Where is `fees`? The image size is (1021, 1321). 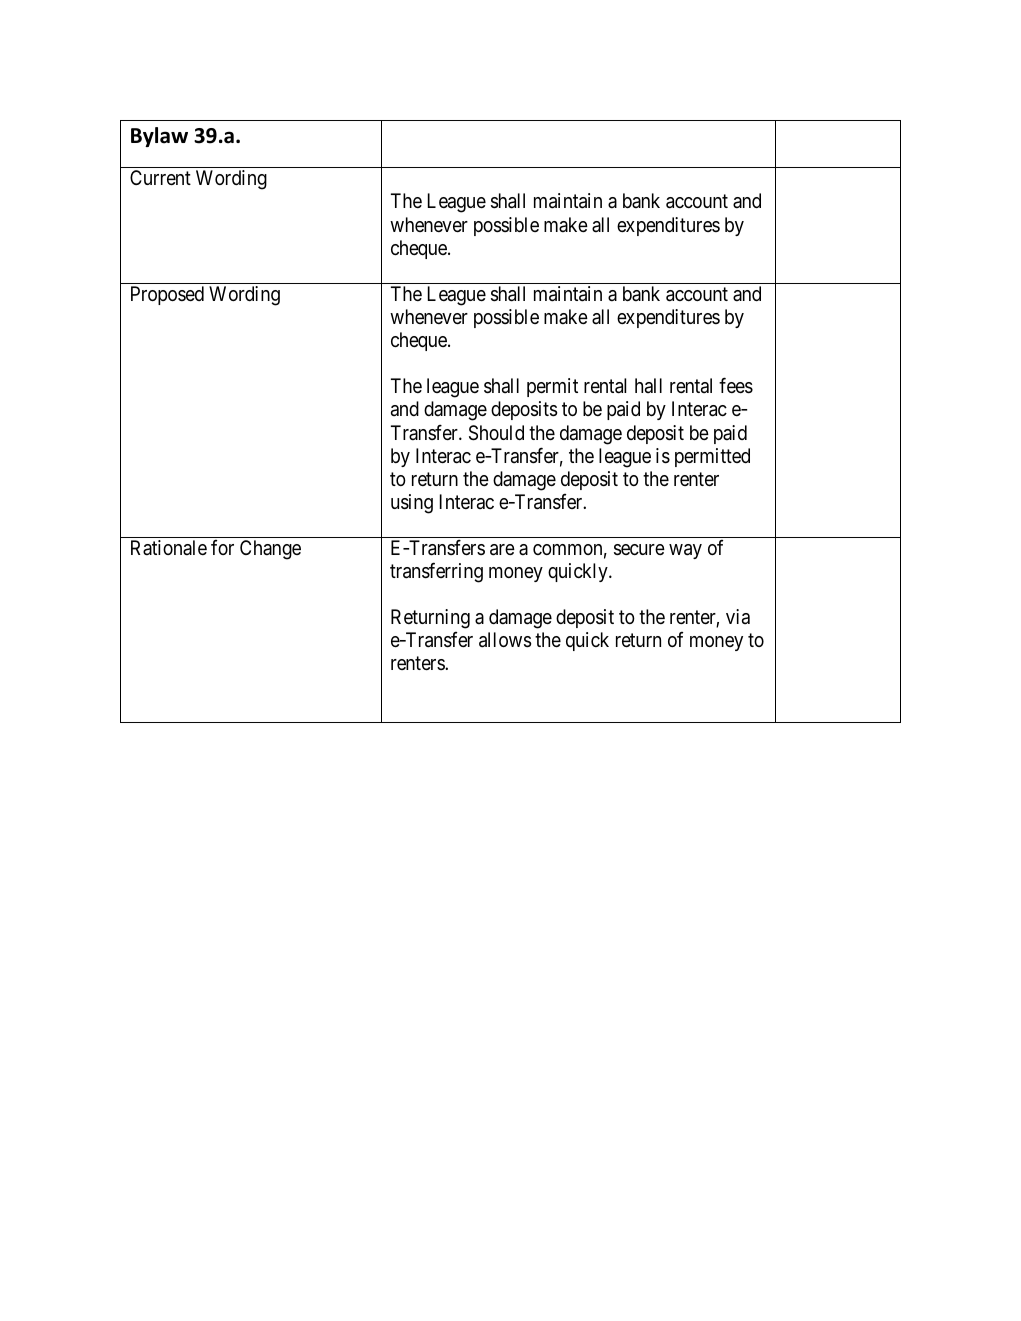 fees is located at coordinates (736, 386).
